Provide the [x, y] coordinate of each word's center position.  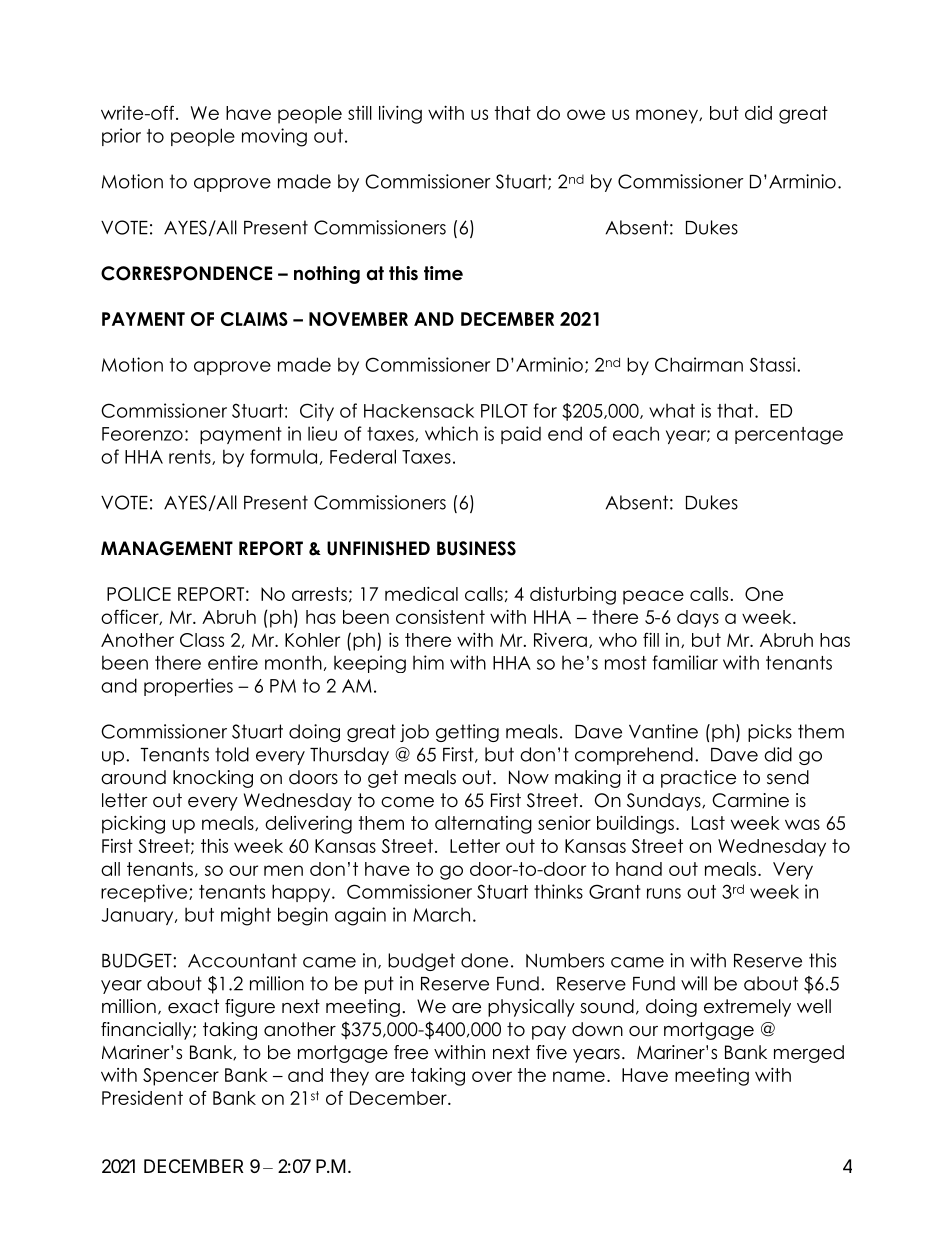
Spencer [181, 1077]
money [668, 116]
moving [274, 137]
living [400, 114]
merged [809, 1054]
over [492, 1076]
